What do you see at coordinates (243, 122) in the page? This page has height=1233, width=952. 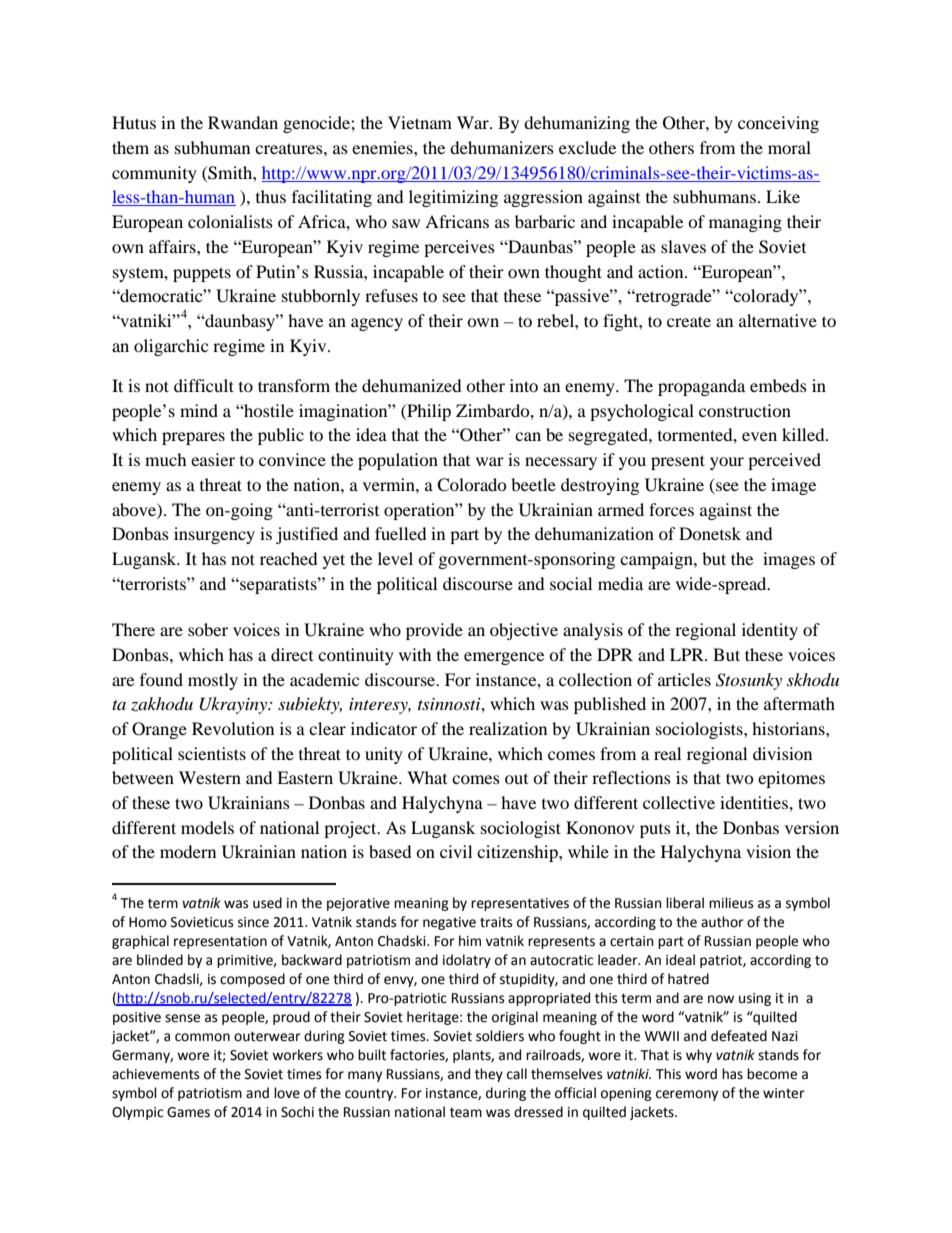 I see `Rwandan` at bounding box center [243, 122].
